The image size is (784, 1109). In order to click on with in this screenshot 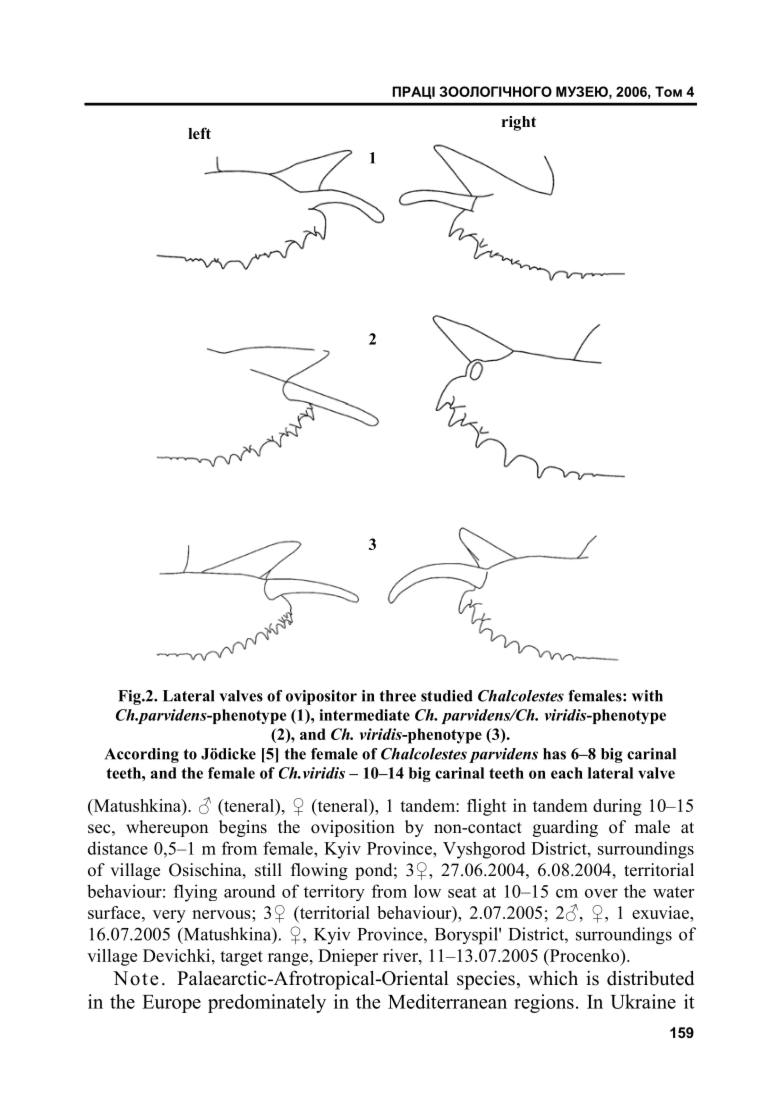, I will do `click(647, 696)`.
